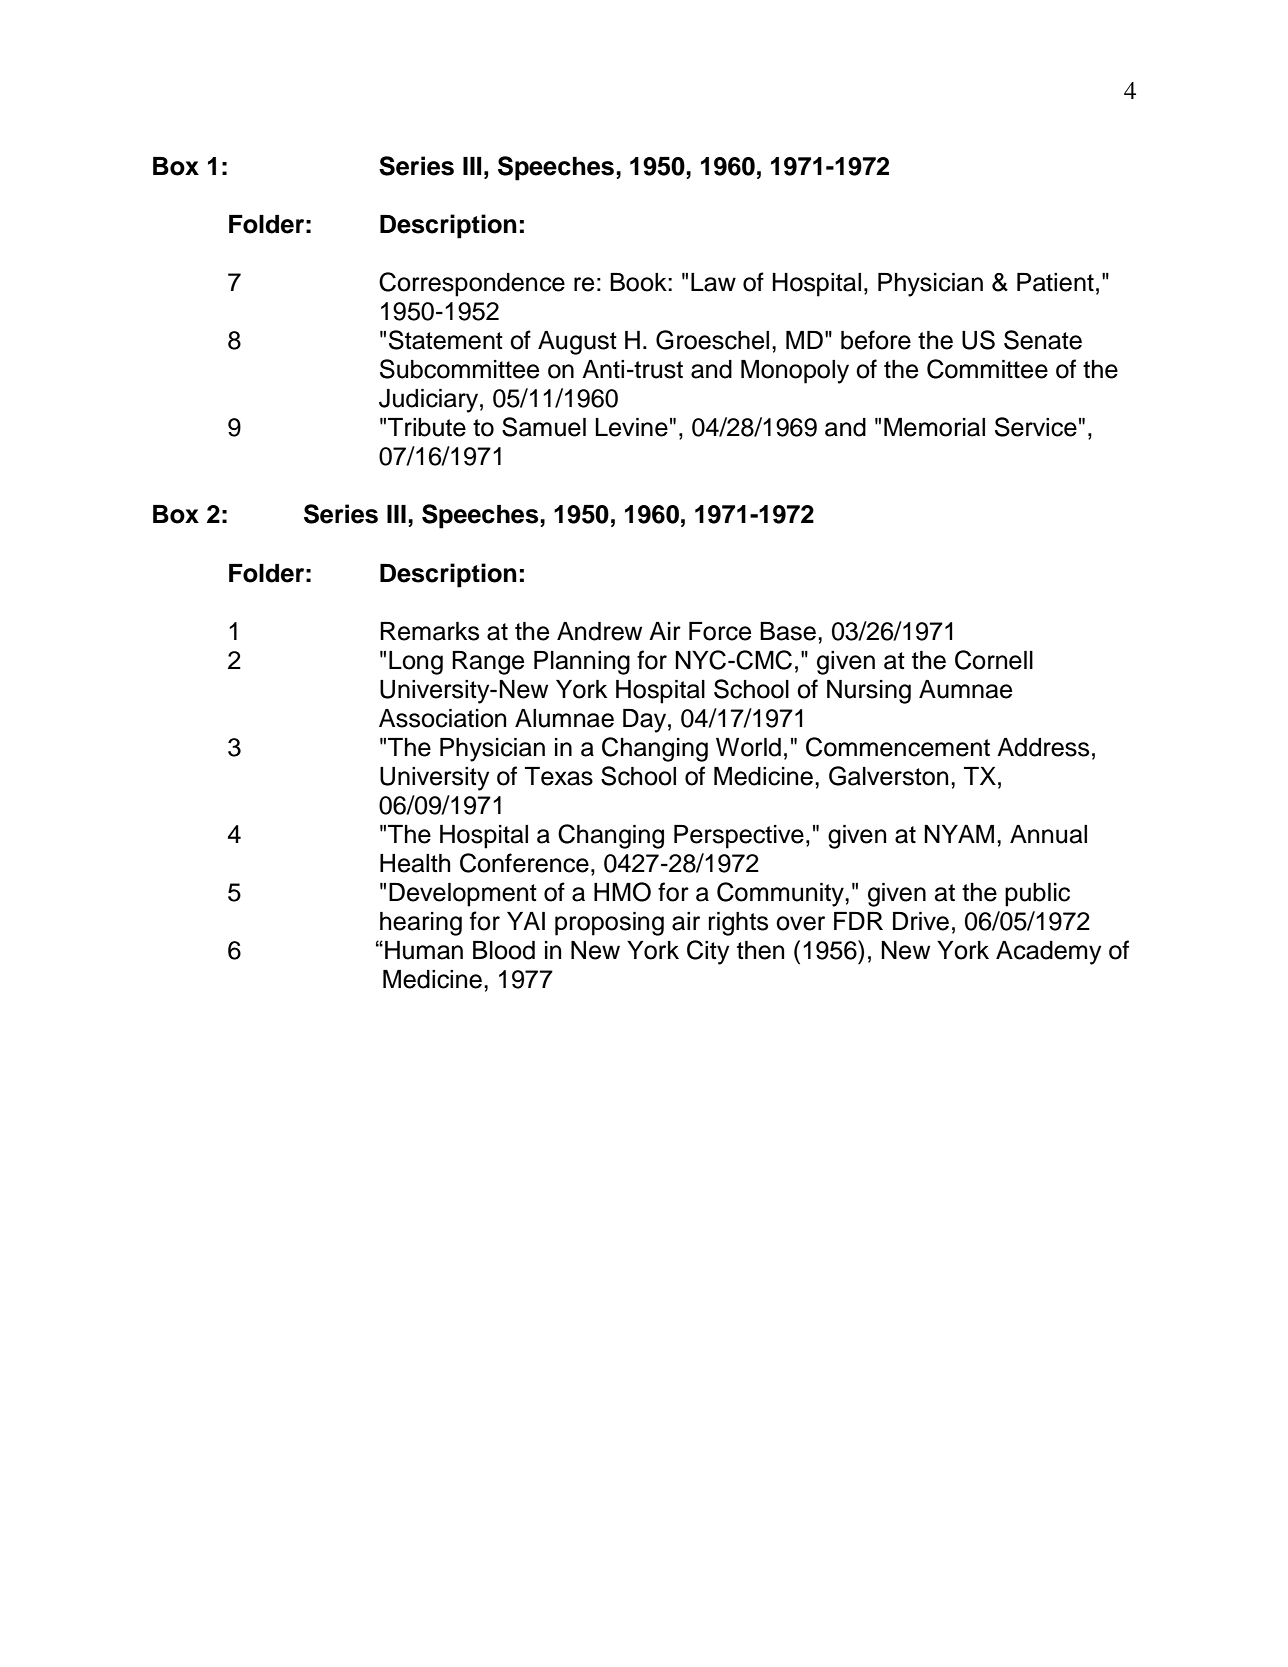  Describe the element at coordinates (1043, 747) in the page. I see `Address` at that location.
